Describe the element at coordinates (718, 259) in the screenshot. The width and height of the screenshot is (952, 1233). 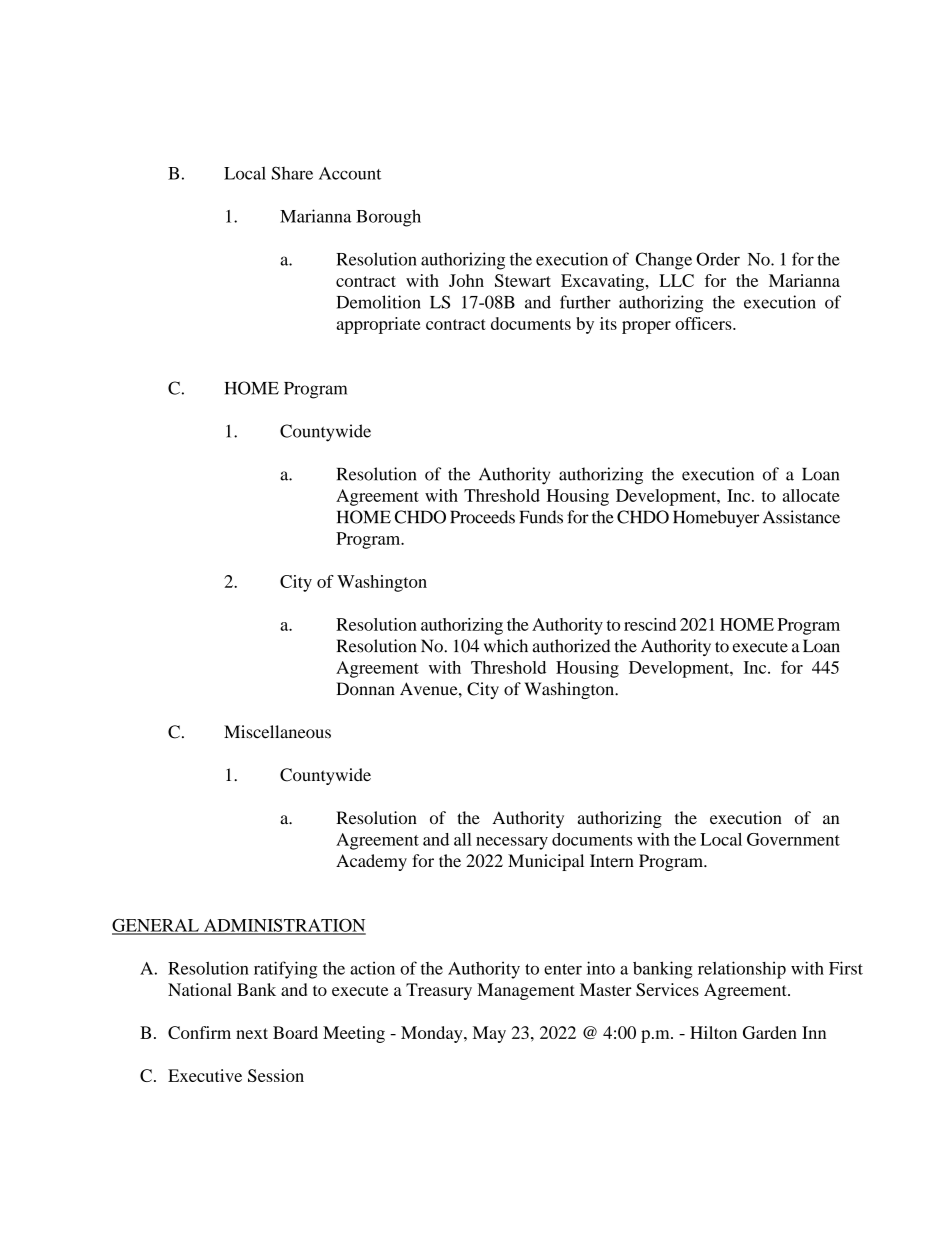
I see `Order` at that location.
